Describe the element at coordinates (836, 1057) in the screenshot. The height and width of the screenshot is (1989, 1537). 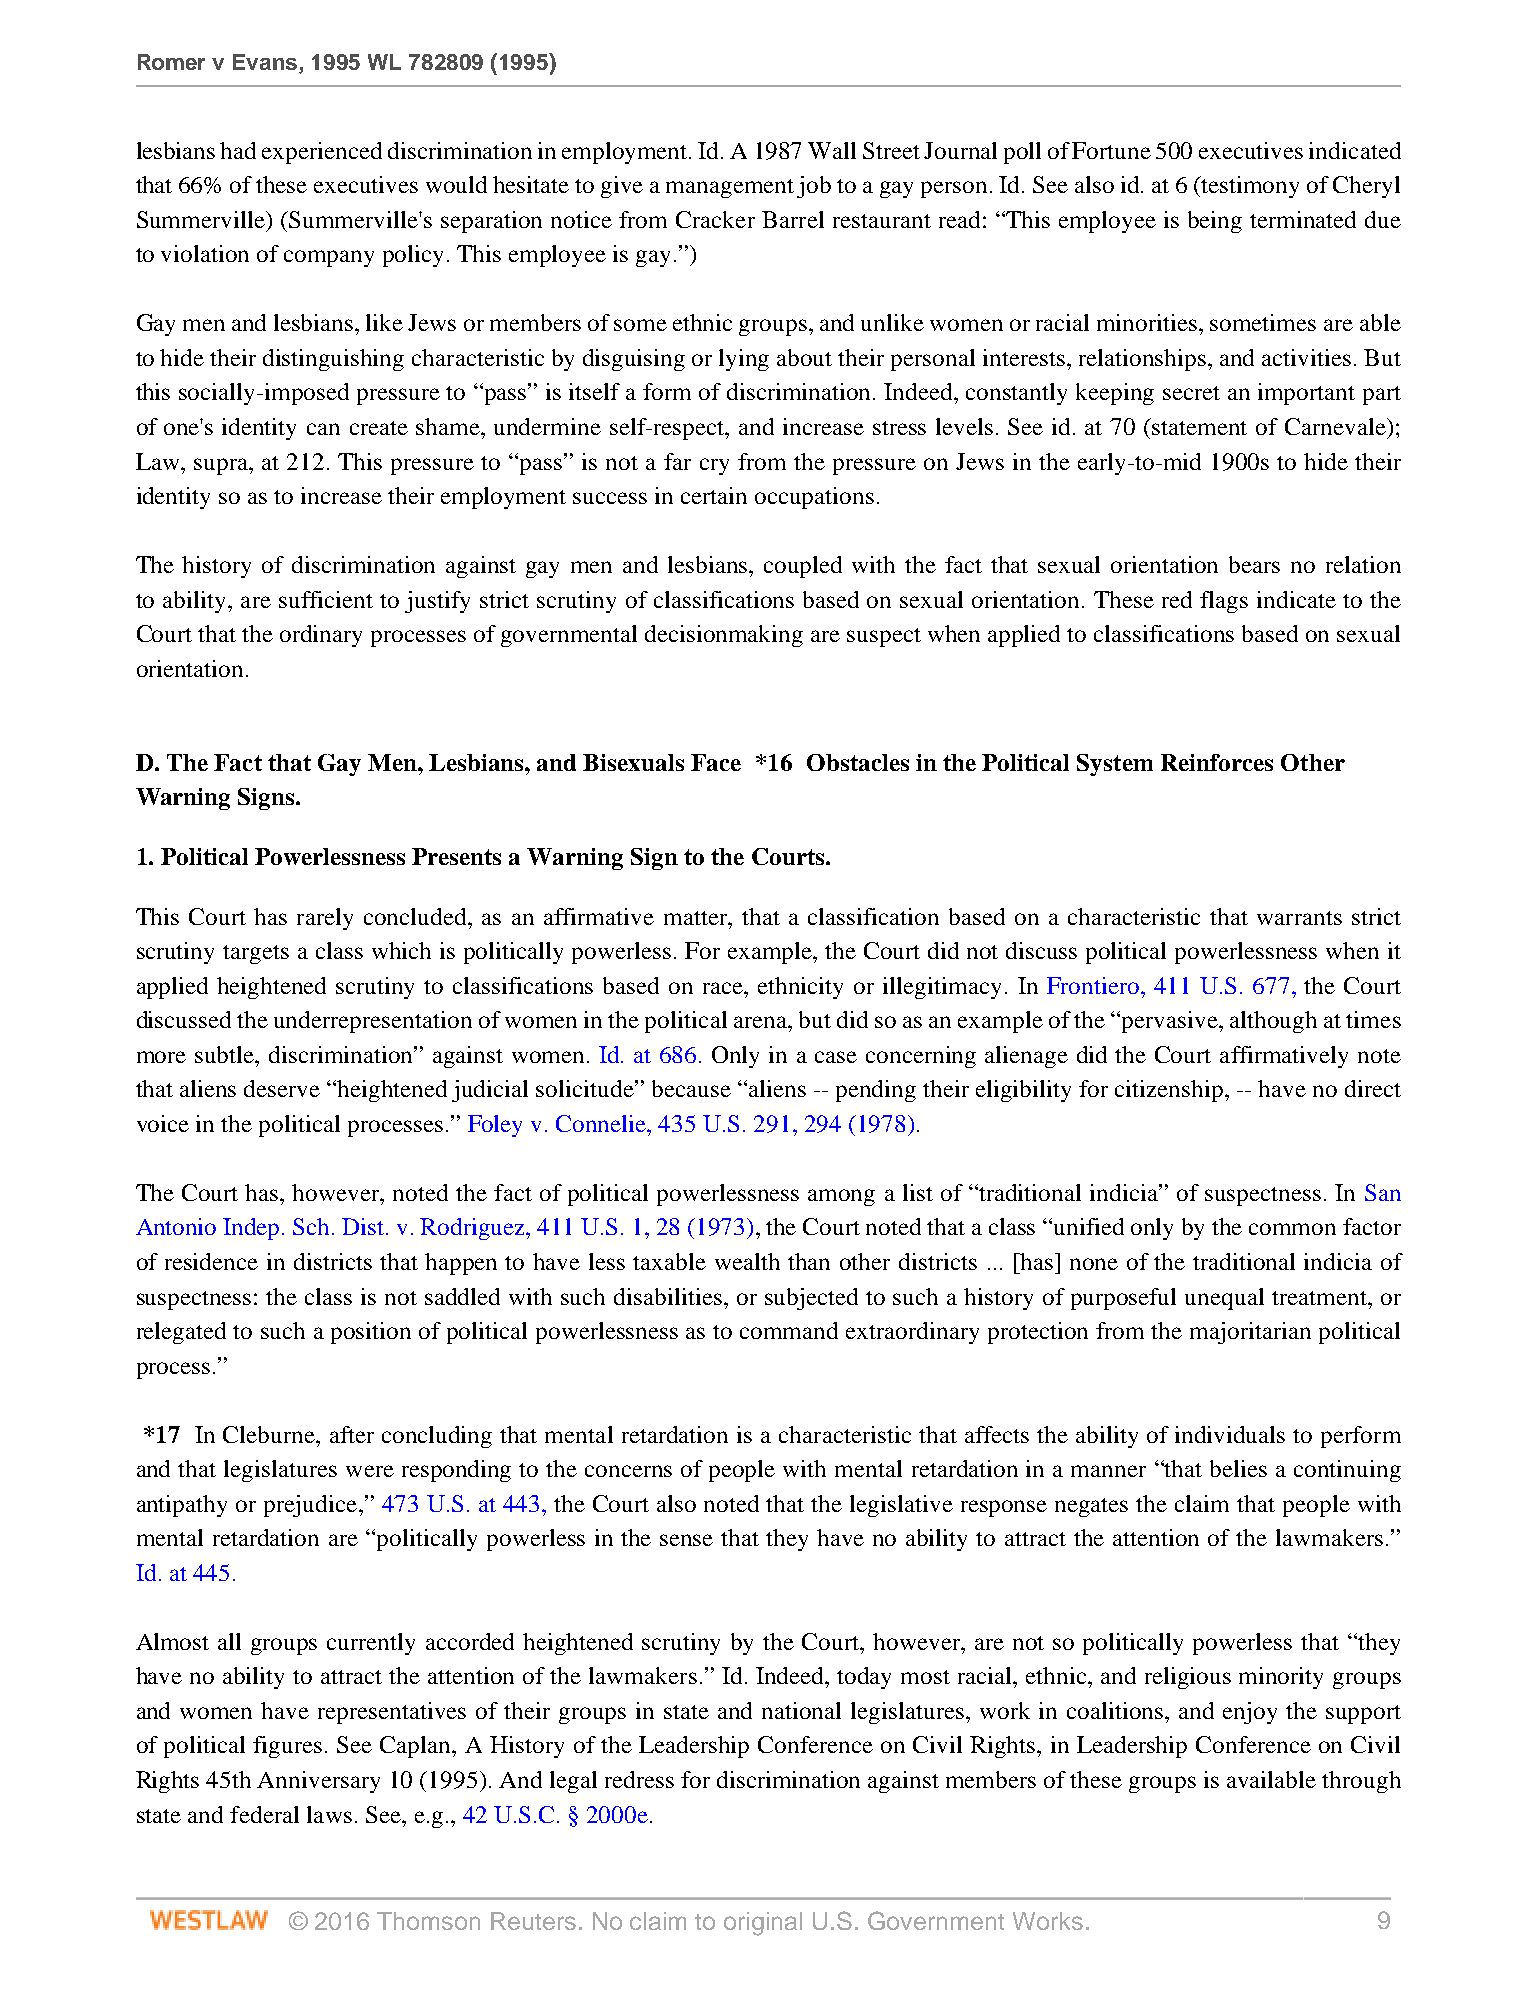
I see `case` at that location.
